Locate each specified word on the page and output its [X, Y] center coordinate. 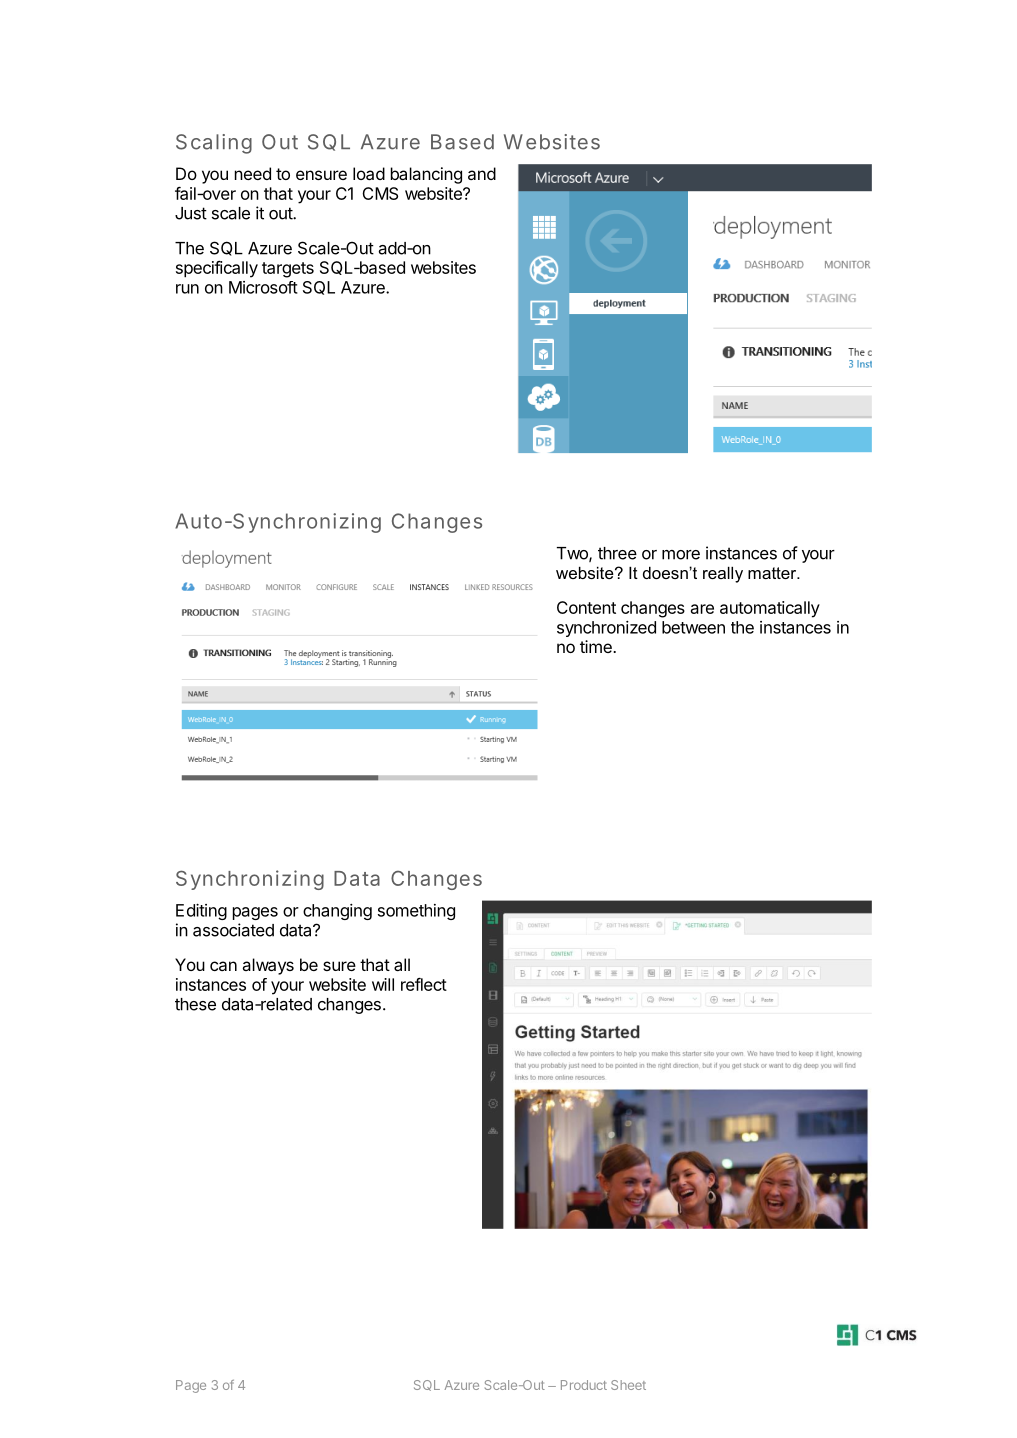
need [253, 173]
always [268, 966]
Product [584, 1385]
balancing [426, 175]
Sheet [628, 1385]
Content [586, 607]
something [416, 912]
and [482, 173]
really [723, 575]
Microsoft [263, 287]
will [383, 984]
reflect [424, 984]
